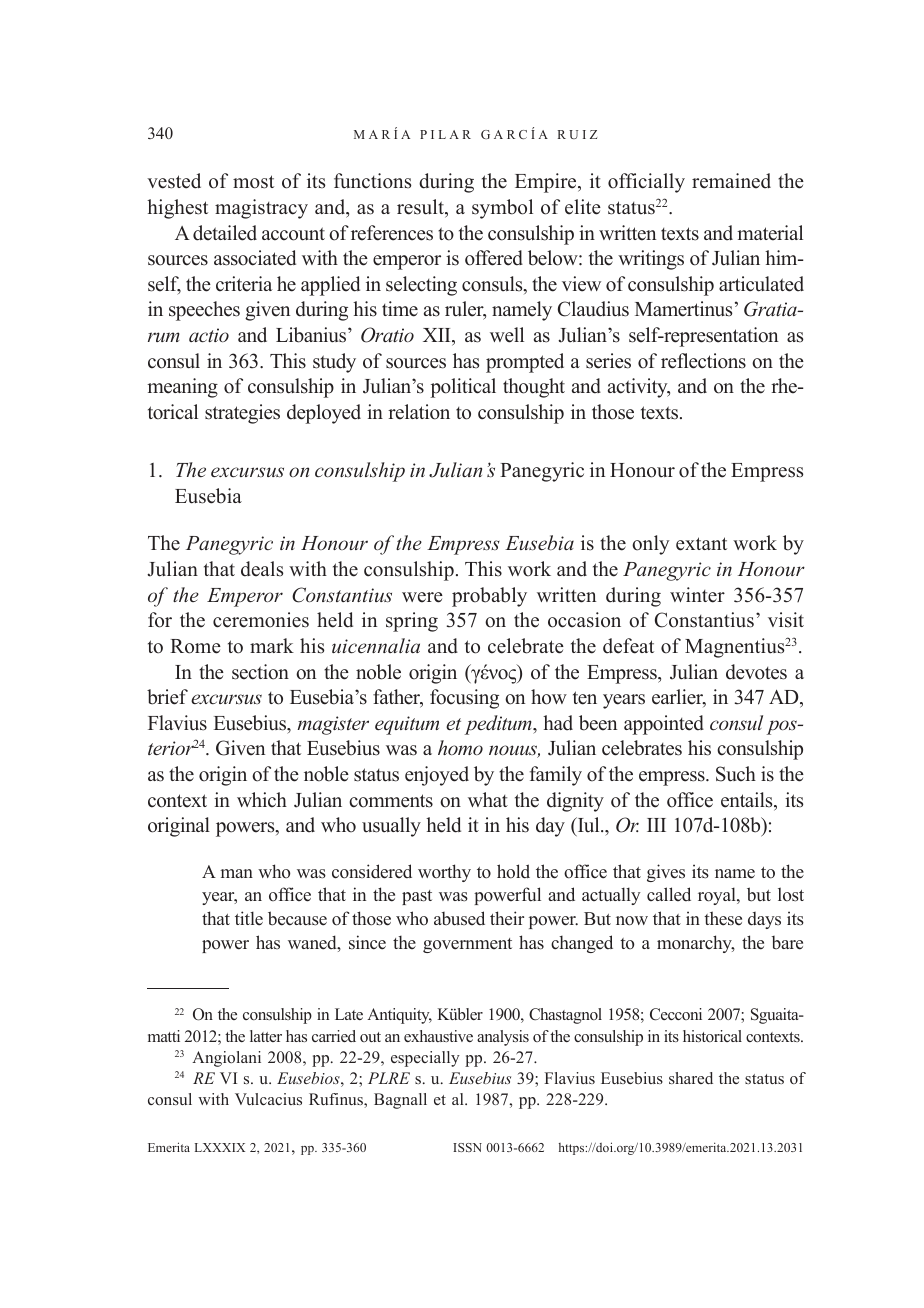  What do you see at coordinates (756, 672) in the screenshot?
I see `devotes` at bounding box center [756, 672].
